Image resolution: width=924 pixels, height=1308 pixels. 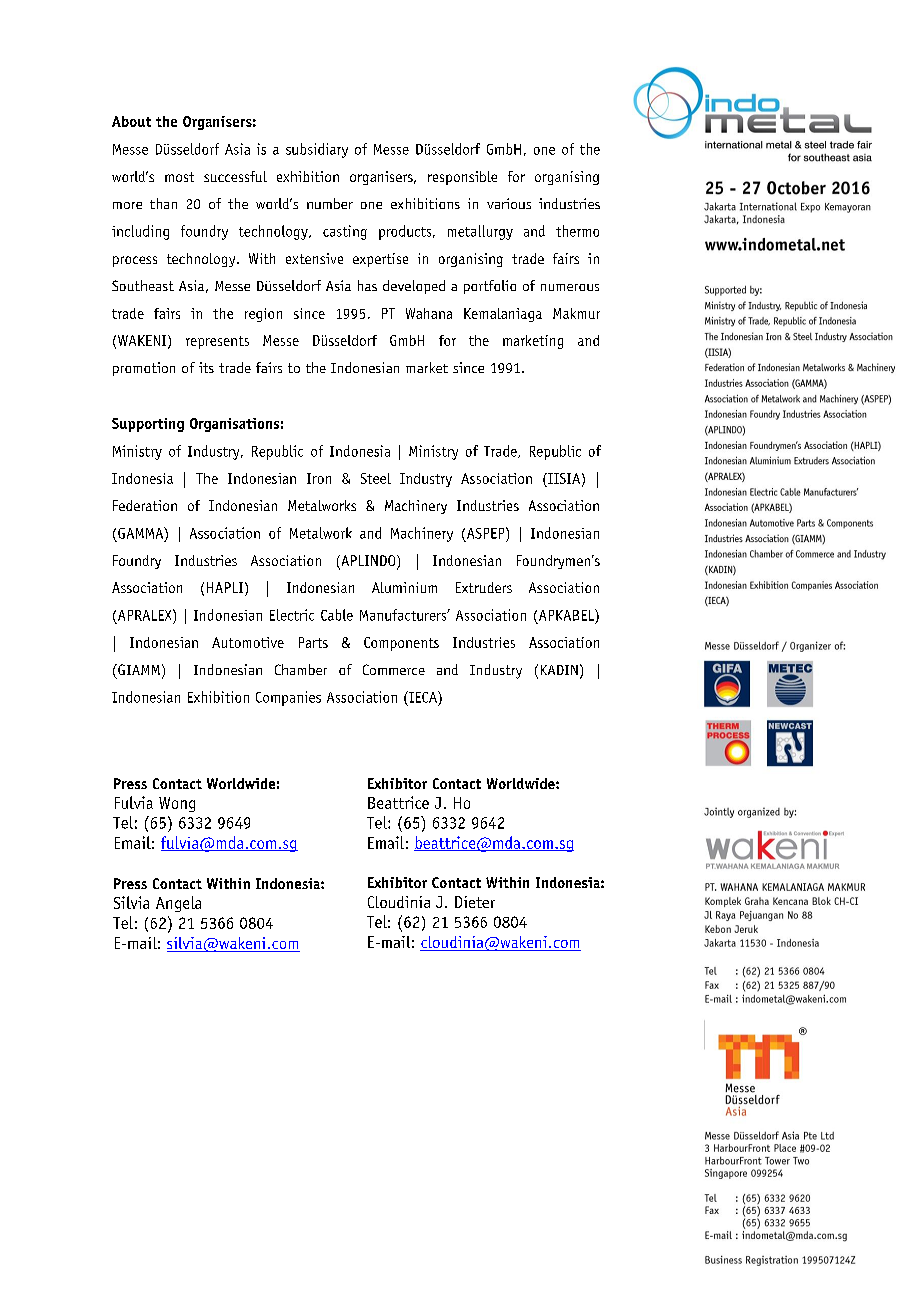 I want to click on portfolio, so click(x=490, y=287).
